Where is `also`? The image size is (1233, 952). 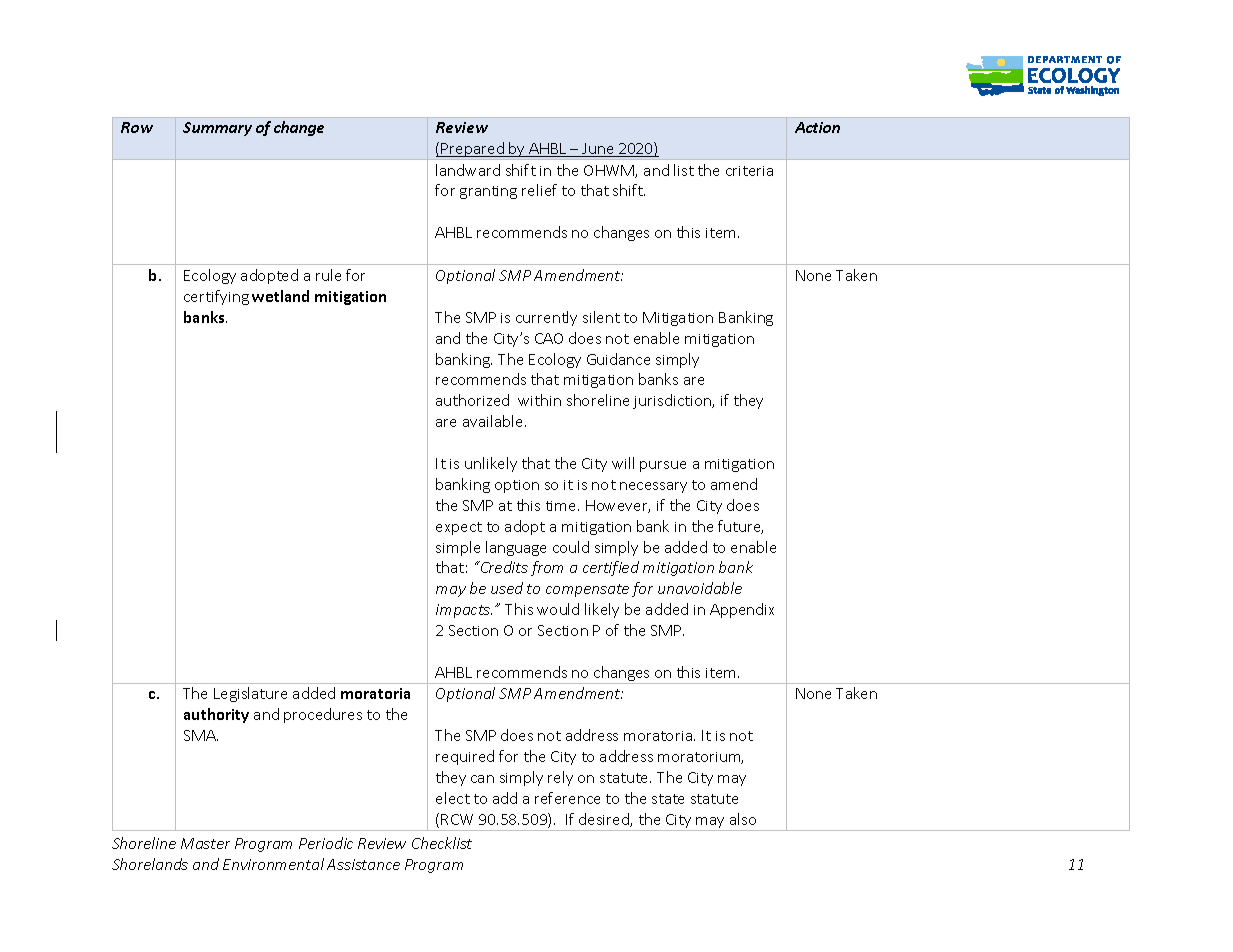 also is located at coordinates (743, 819).
